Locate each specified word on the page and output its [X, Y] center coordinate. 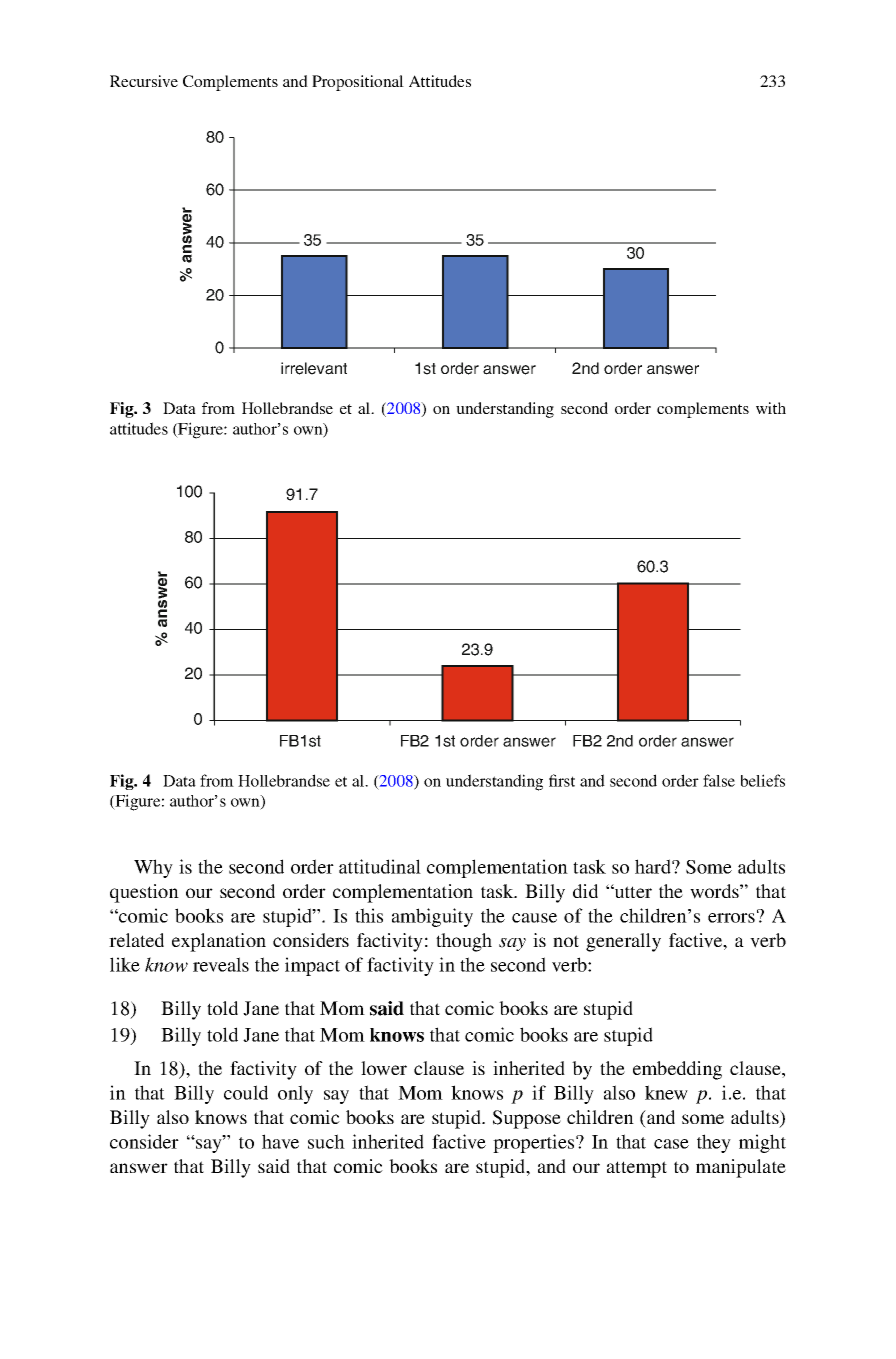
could [246, 1092]
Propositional [358, 83]
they [714, 1143]
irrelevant [314, 368]
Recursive [144, 81]
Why [153, 868]
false [719, 780]
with [771, 408]
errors [731, 918]
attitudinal [380, 866]
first [562, 780]
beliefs [763, 780]
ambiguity [432, 917]
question [144, 893]
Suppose [527, 1119]
